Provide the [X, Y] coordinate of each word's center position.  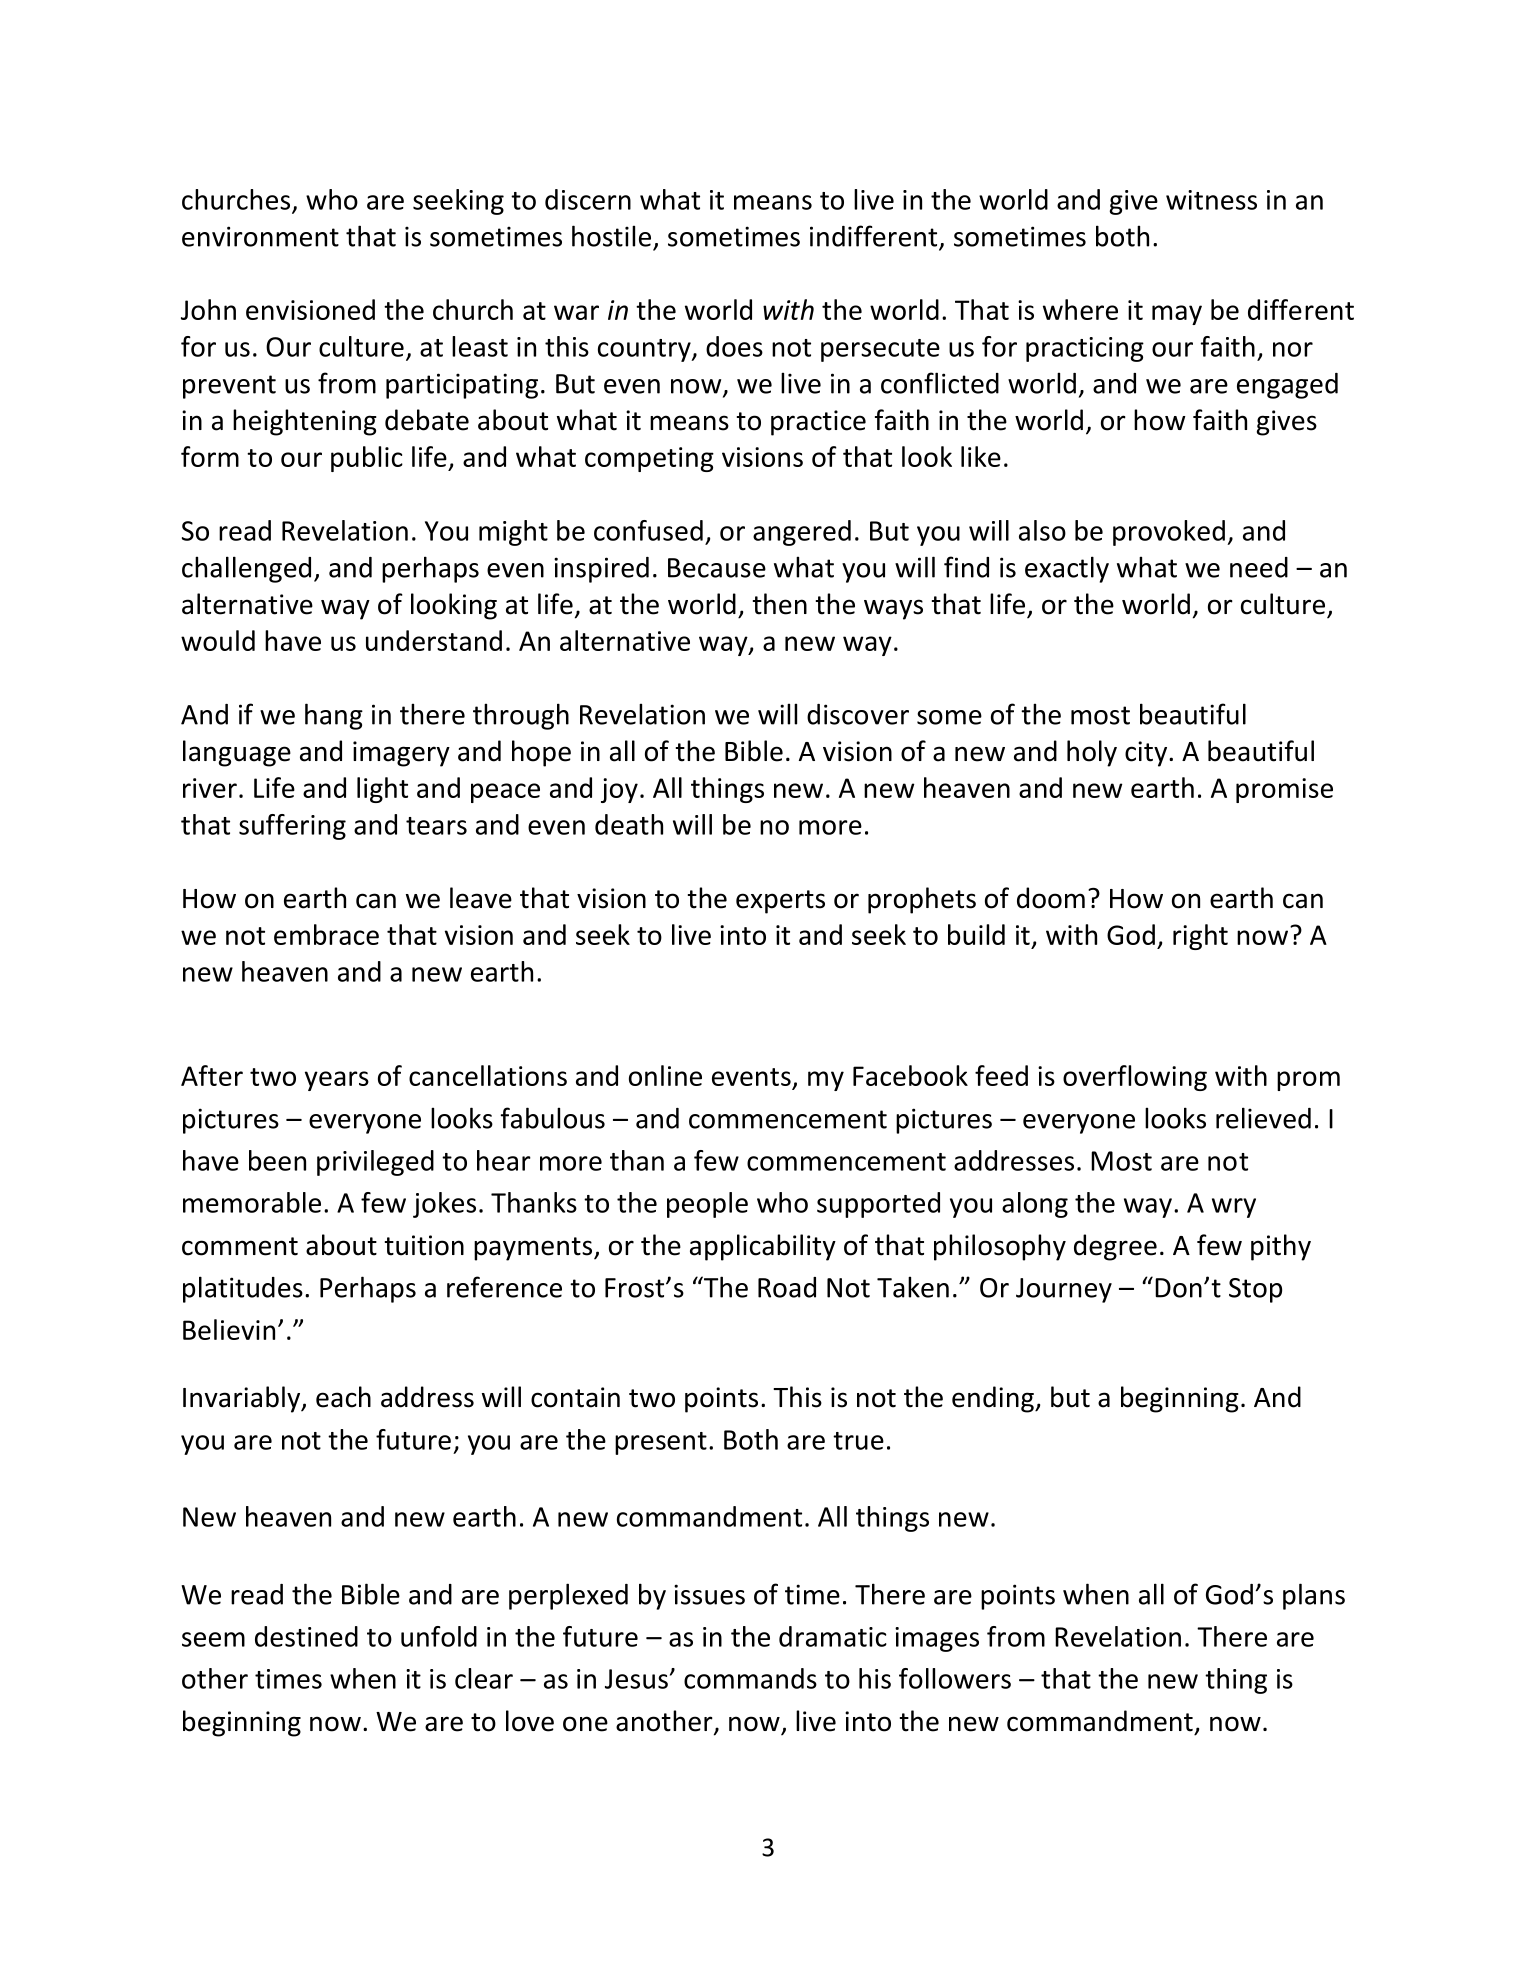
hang [334, 716]
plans [1314, 1596]
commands [750, 1678]
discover [858, 714]
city [1147, 754]
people [707, 1205]
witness [1211, 200]
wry [1234, 1208]
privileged [375, 1163]
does [734, 346]
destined [306, 1636]
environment [260, 236]
